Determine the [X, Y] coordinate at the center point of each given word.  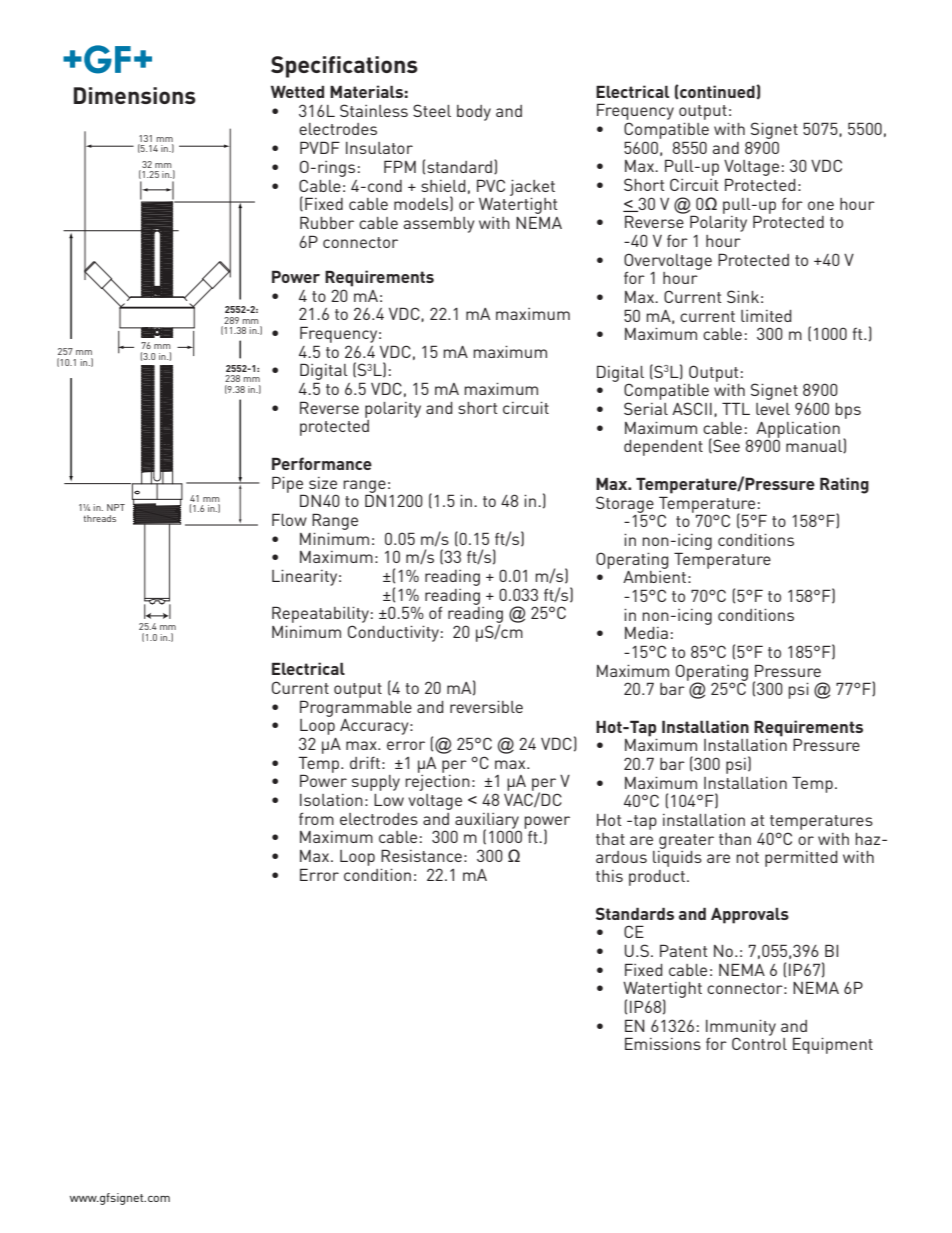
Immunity [741, 1029]
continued [717, 92]
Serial [646, 408]
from [316, 818]
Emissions [663, 1043]
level [773, 409]
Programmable [356, 708]
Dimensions [135, 95]
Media [646, 633]
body [474, 113]
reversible [486, 707]
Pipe [288, 485]
